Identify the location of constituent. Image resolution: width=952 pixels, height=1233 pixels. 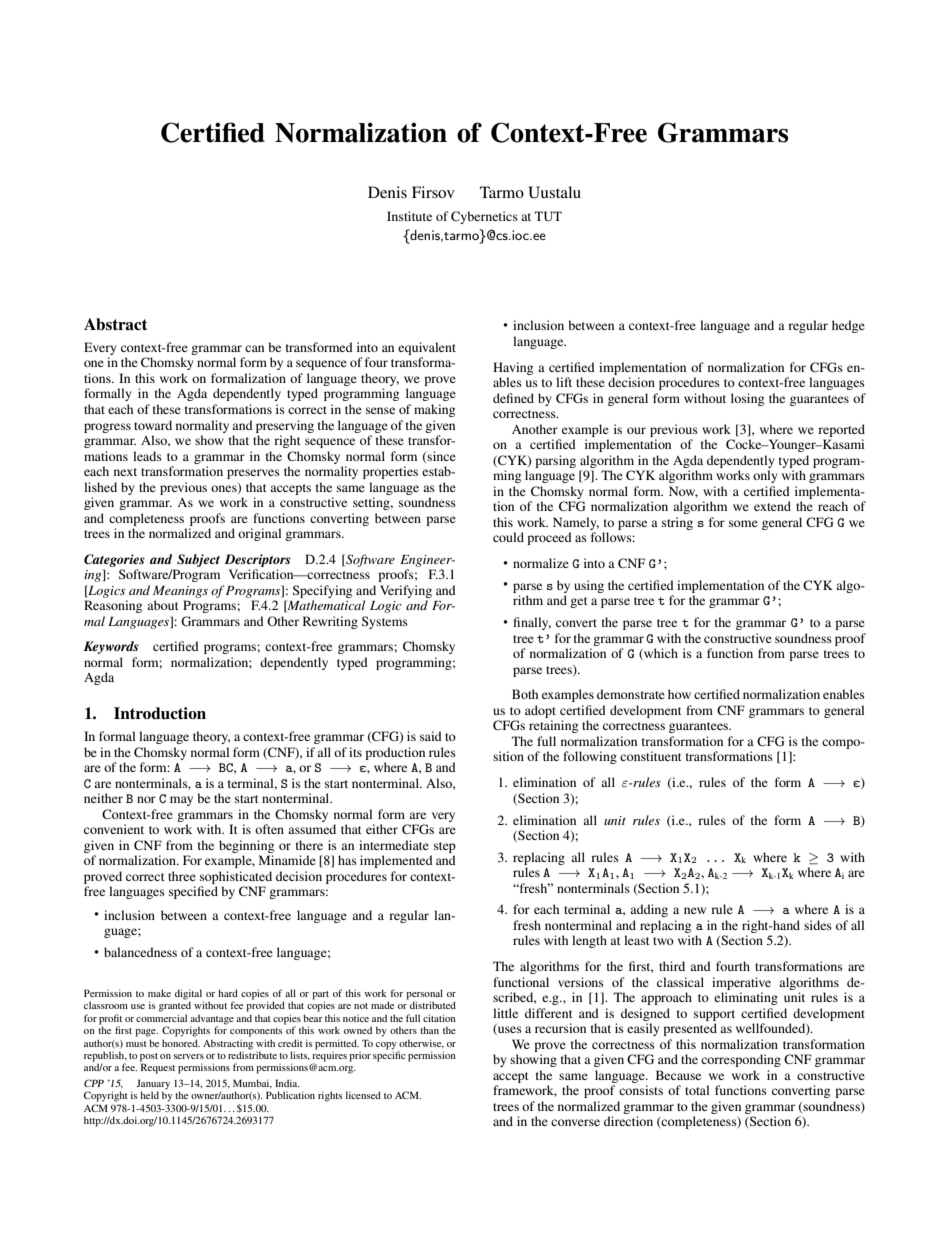
(651, 756).
